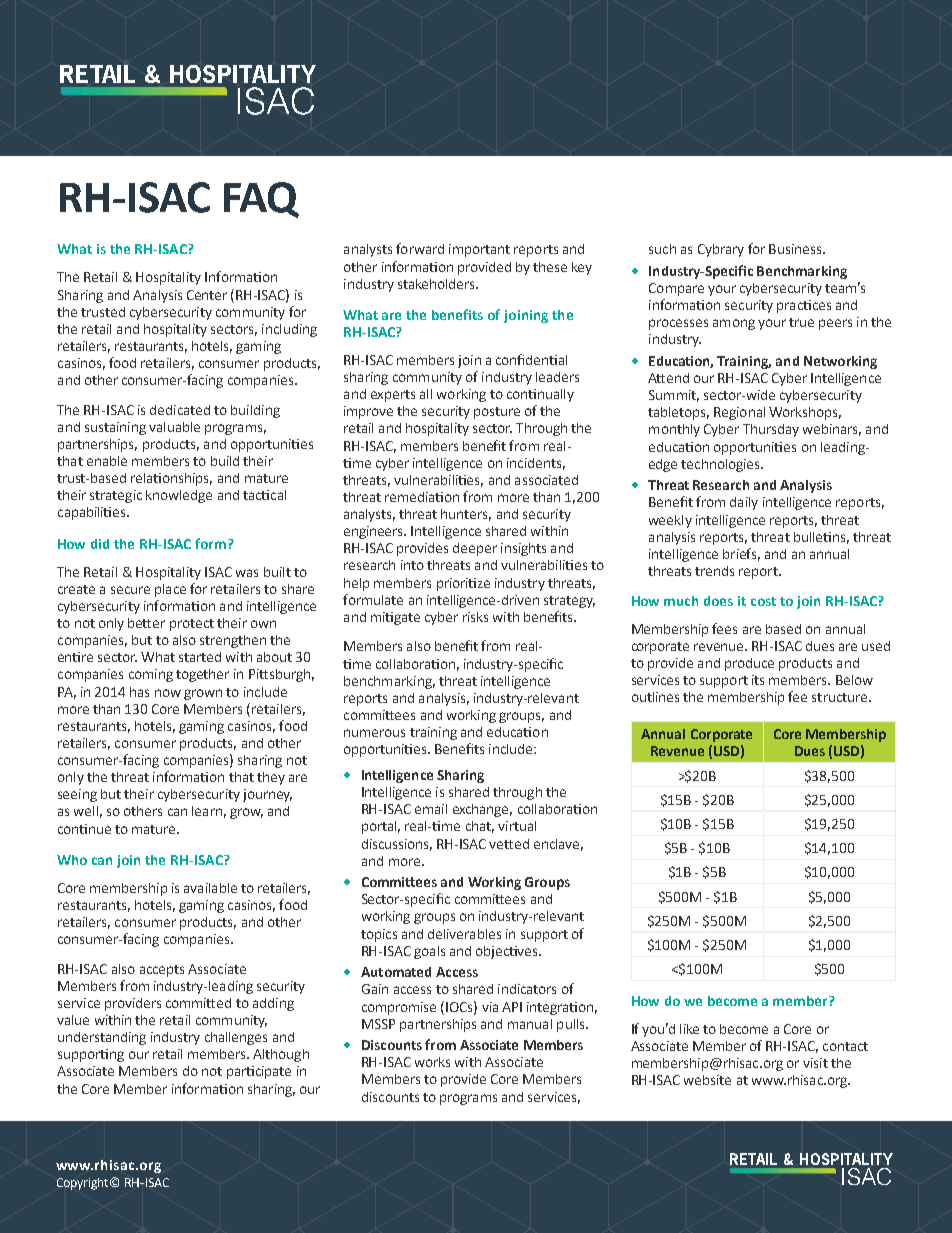 The height and width of the image is (1233, 952). Describe the element at coordinates (796, 249) in the image. I see `Business` at that location.
